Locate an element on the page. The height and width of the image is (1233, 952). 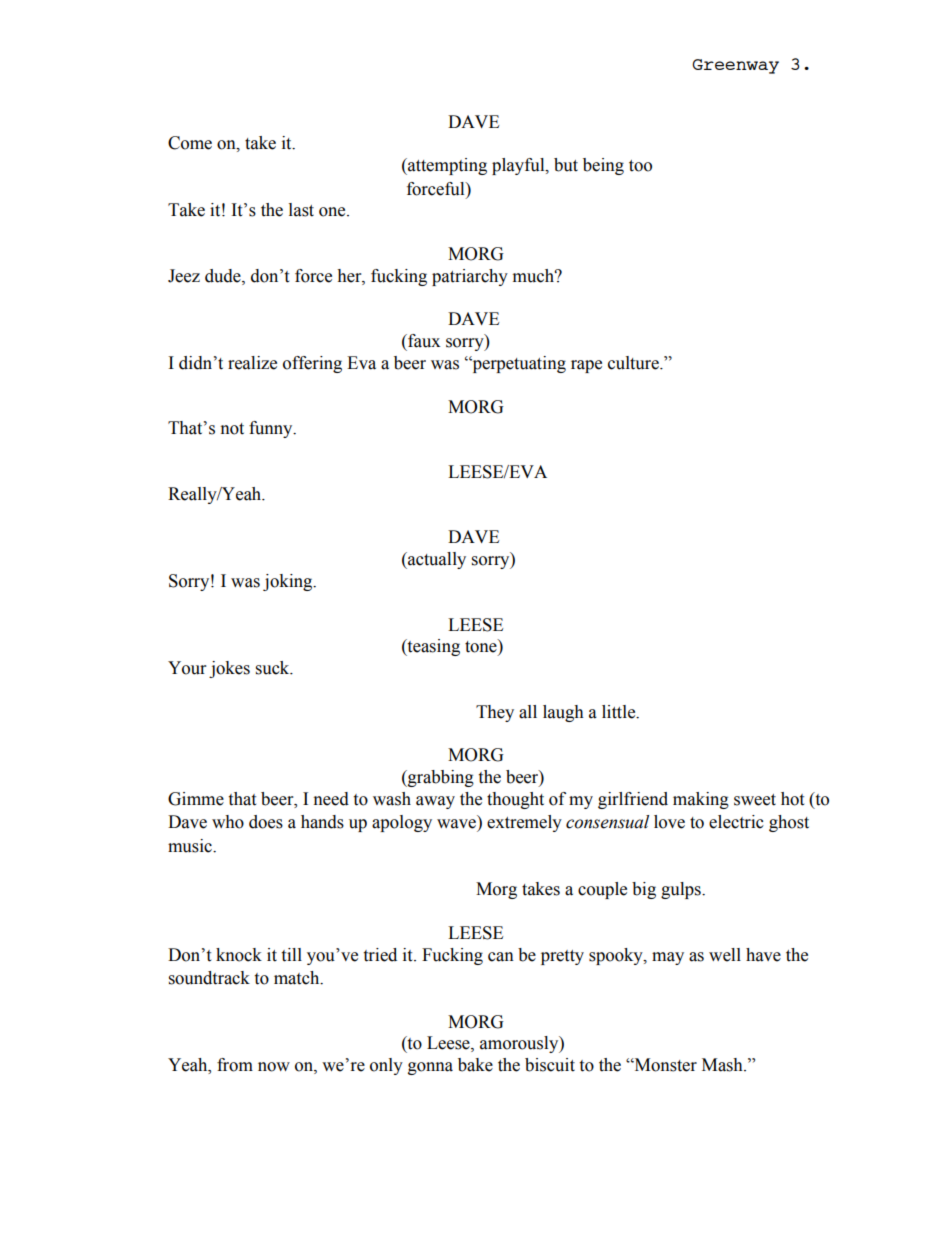
does is located at coordinates (266, 822).
